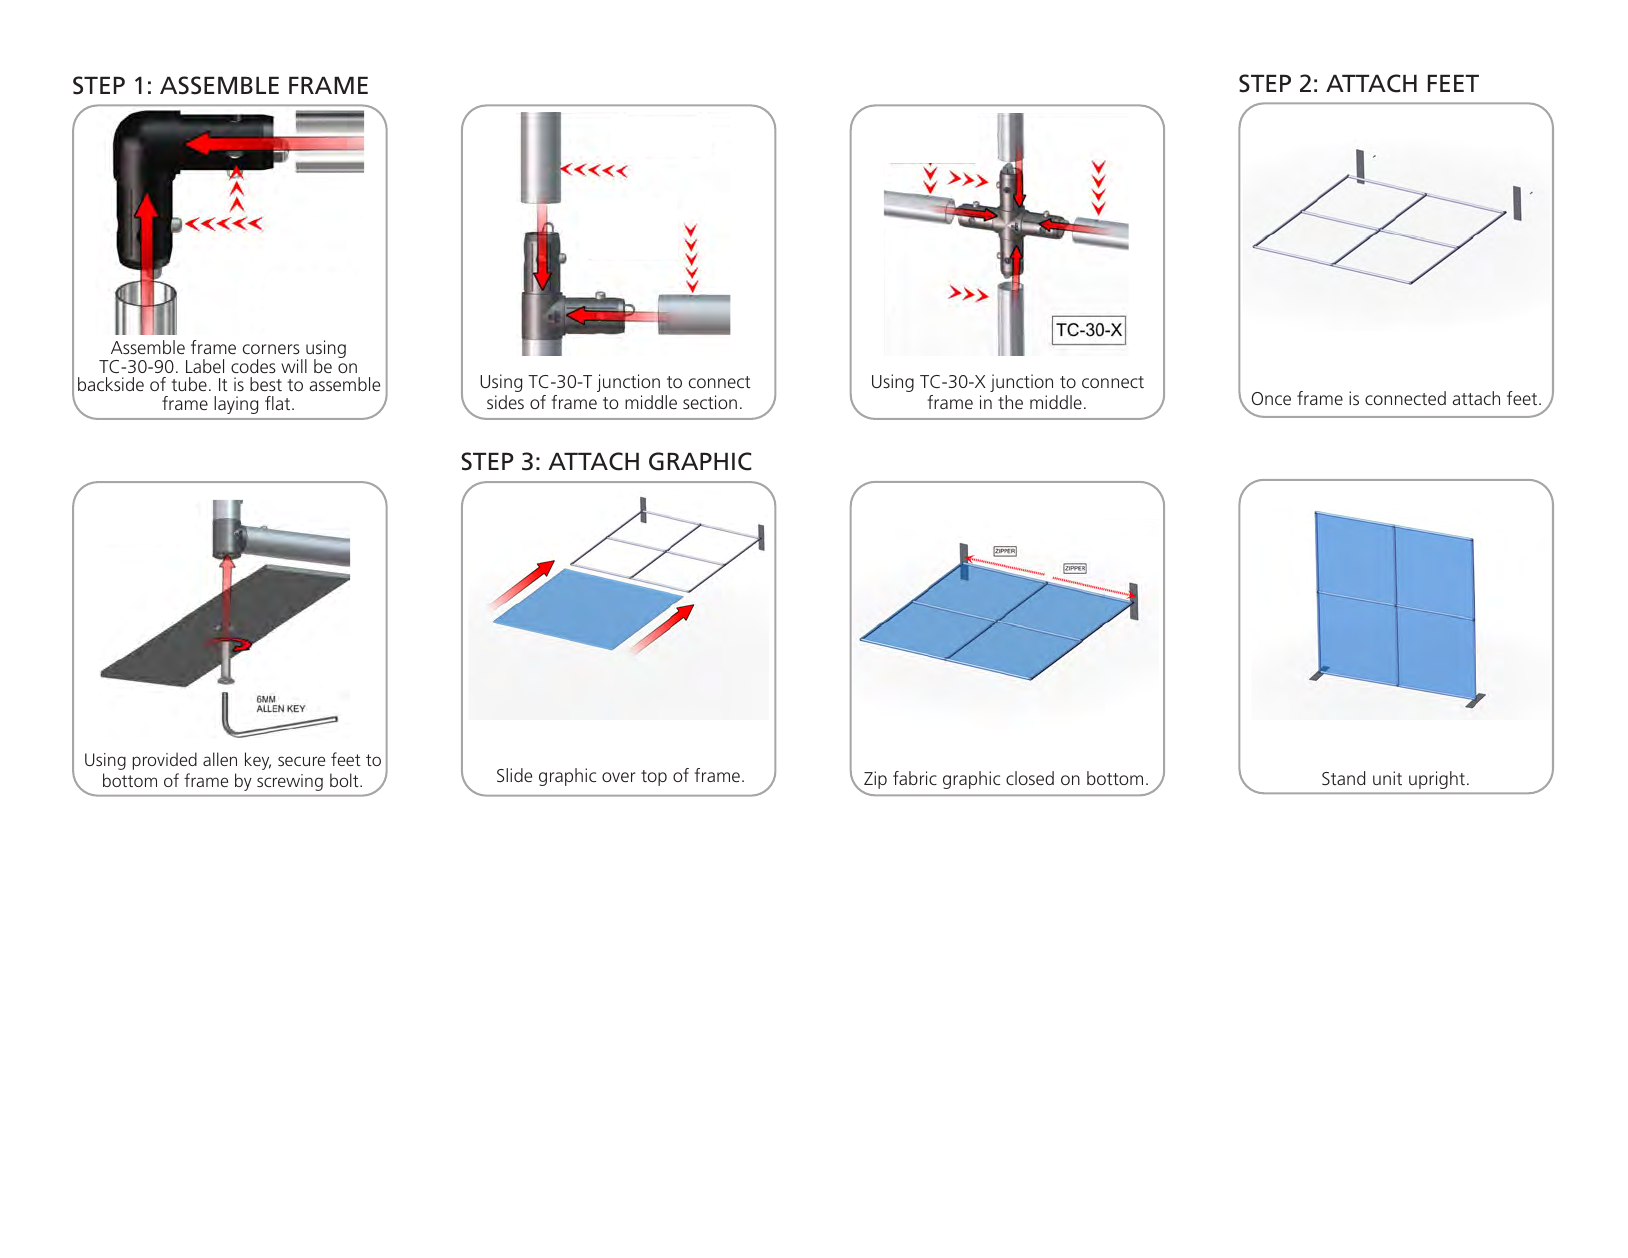  I want to click on over, so click(618, 777).
